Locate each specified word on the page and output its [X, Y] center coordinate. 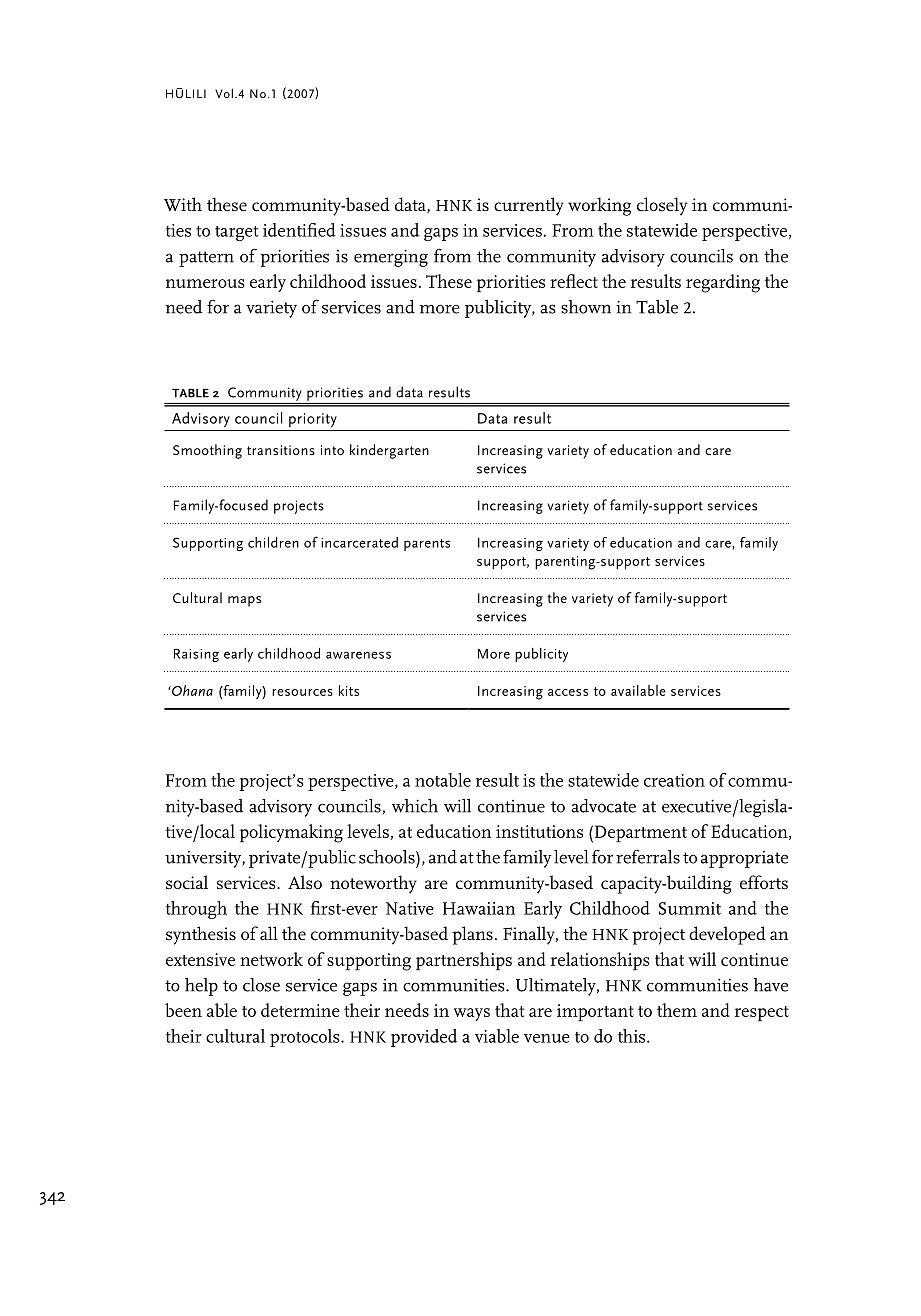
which [415, 806]
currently [529, 206]
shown [586, 307]
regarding [723, 283]
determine [300, 1010]
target [237, 233]
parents [427, 545]
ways [472, 1014]
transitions [281, 450]
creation [674, 780]
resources [302, 692]
